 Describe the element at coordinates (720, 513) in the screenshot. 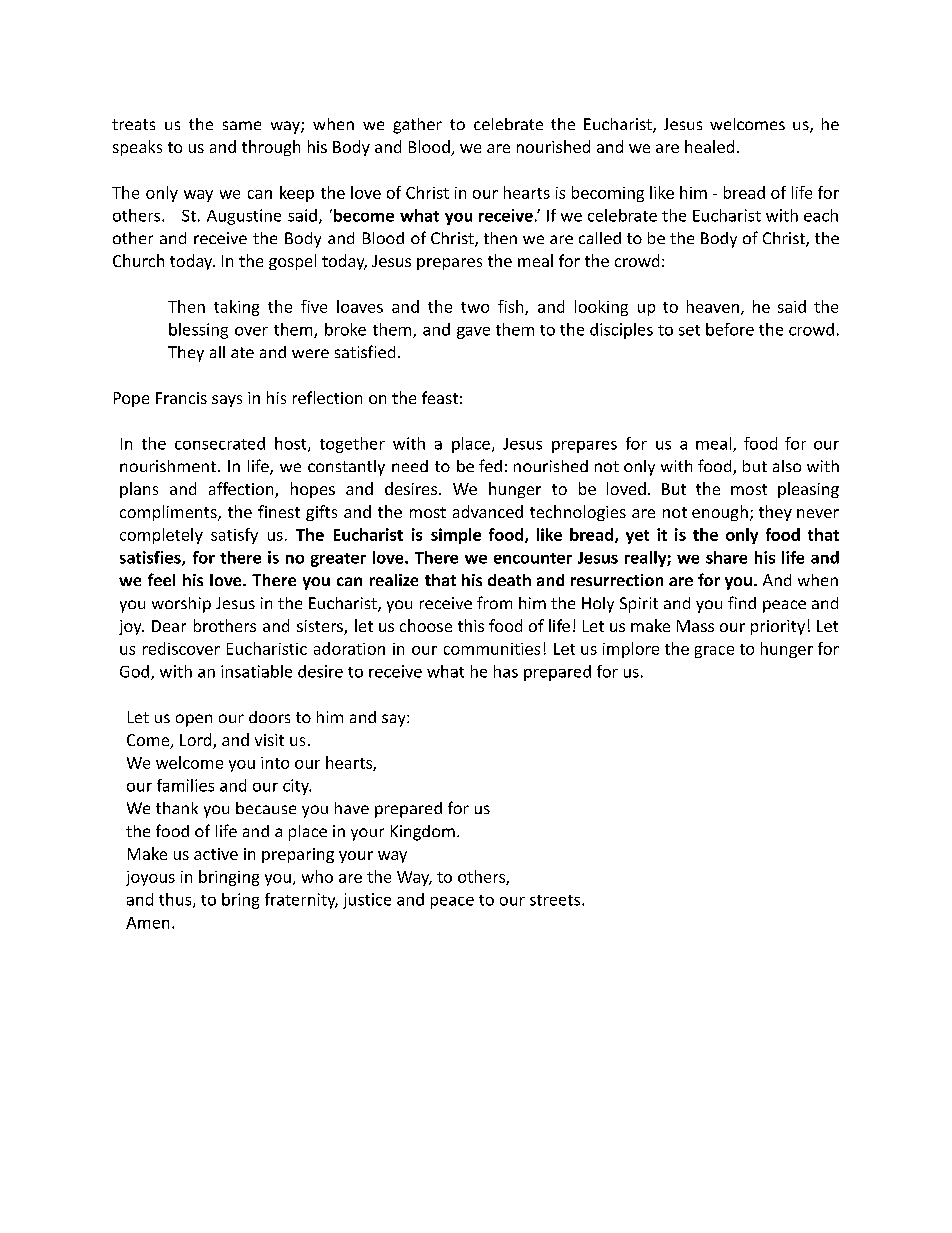

I see `enough` at that location.
